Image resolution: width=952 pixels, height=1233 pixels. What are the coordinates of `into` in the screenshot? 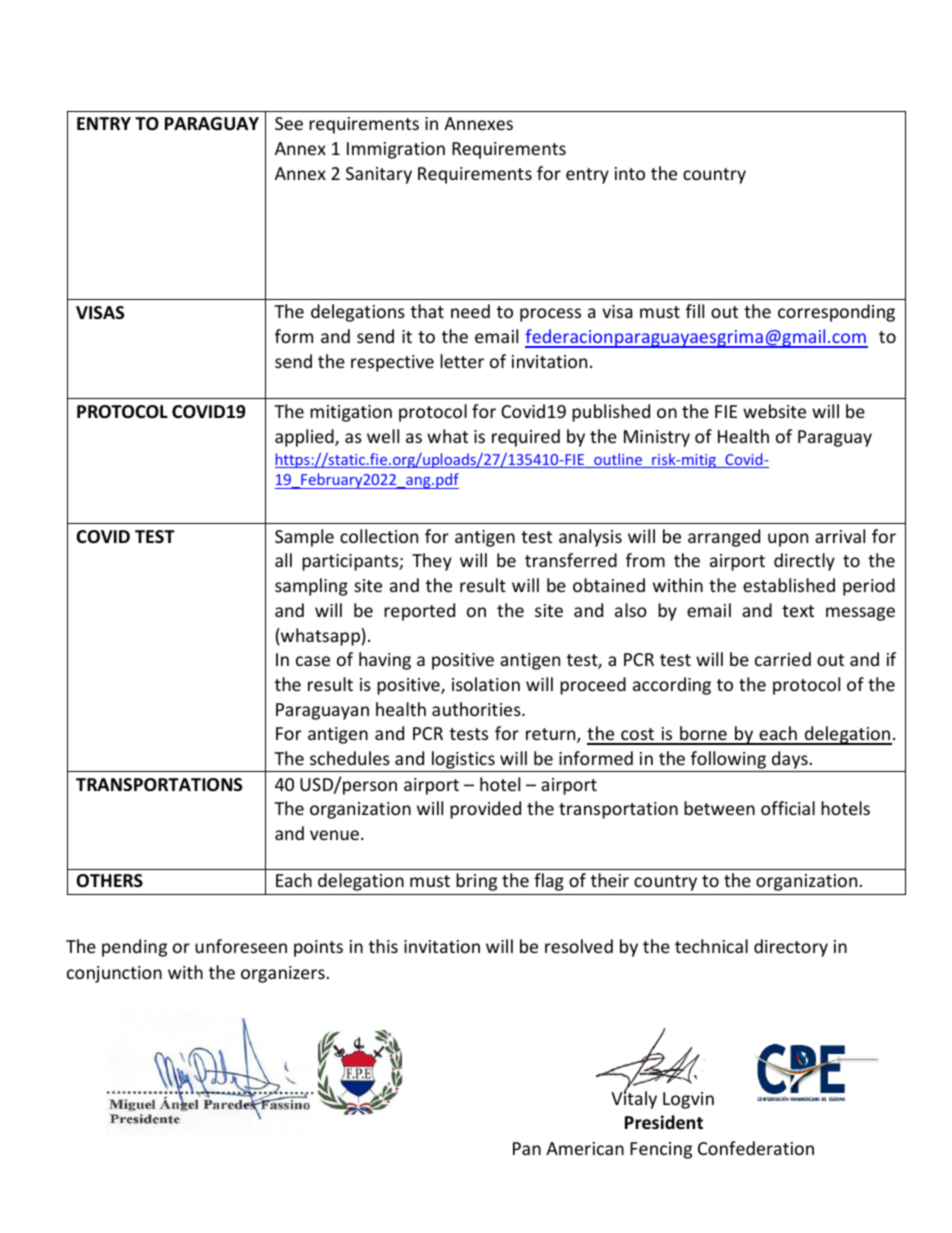 It's located at (630, 173).
